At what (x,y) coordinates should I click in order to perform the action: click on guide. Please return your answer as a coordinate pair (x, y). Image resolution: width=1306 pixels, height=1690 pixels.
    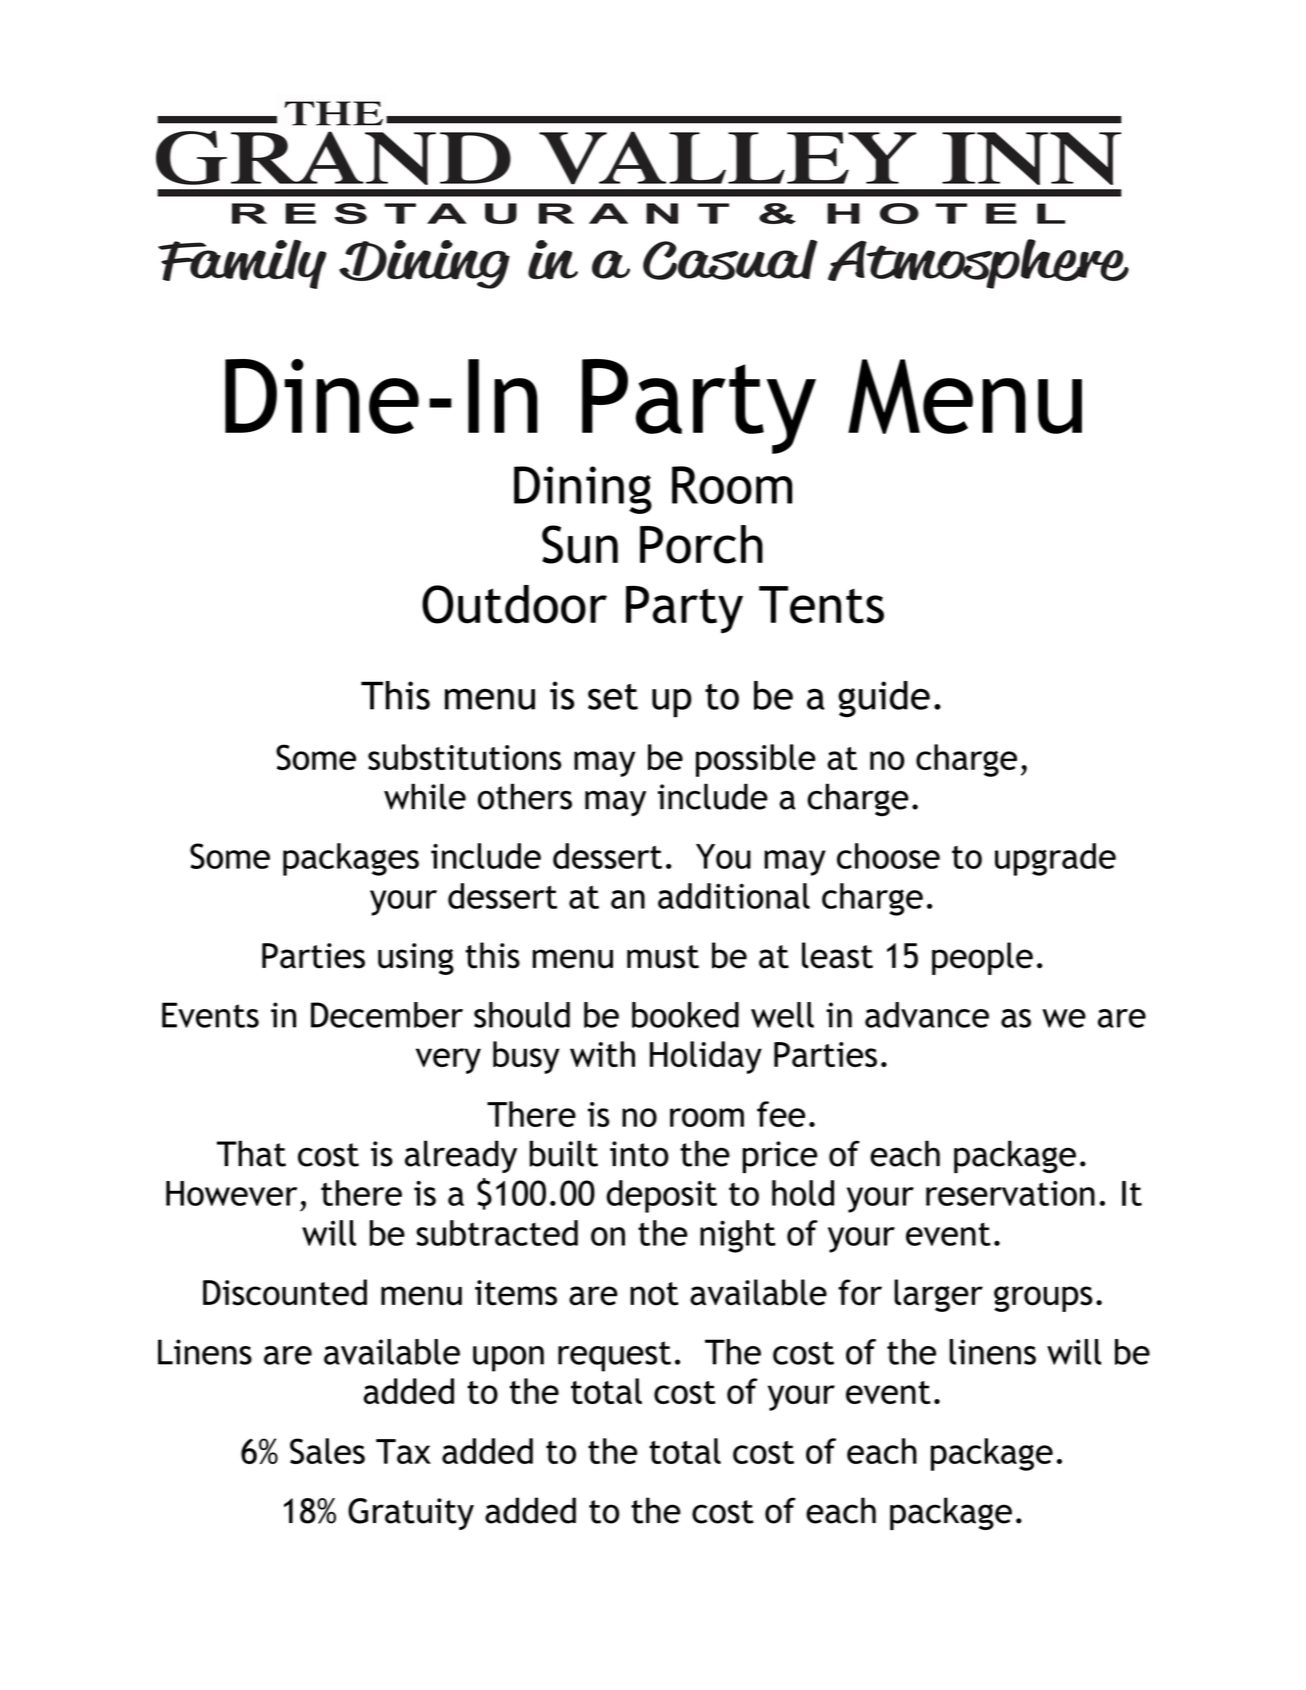
    Looking at the image, I should click on (884, 699).
